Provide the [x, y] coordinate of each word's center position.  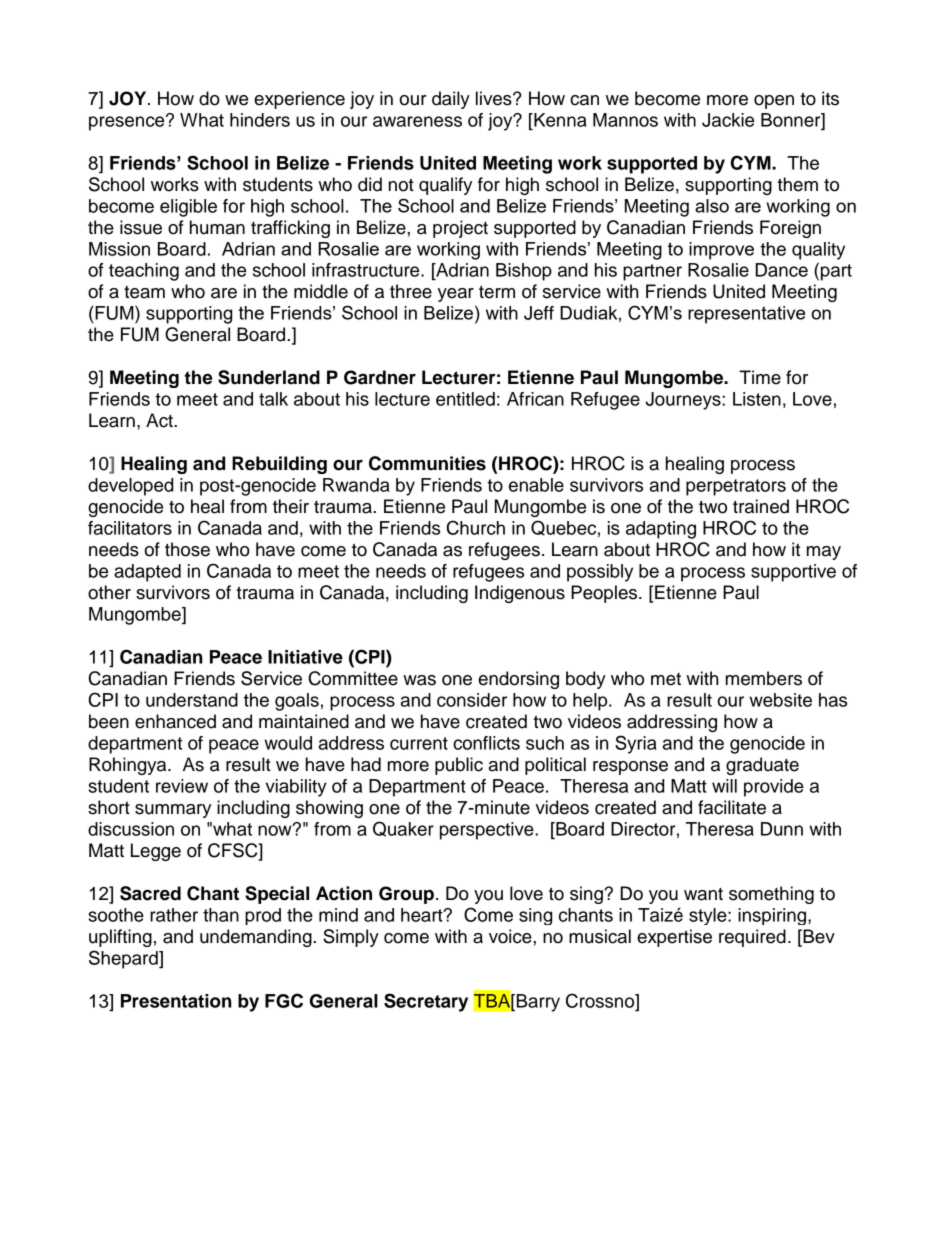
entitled [465, 399]
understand [192, 700]
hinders [260, 120]
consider [472, 700]
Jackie [728, 120]
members [764, 678]
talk [273, 399]
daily [451, 100]
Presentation [176, 1001]
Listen [757, 399]
